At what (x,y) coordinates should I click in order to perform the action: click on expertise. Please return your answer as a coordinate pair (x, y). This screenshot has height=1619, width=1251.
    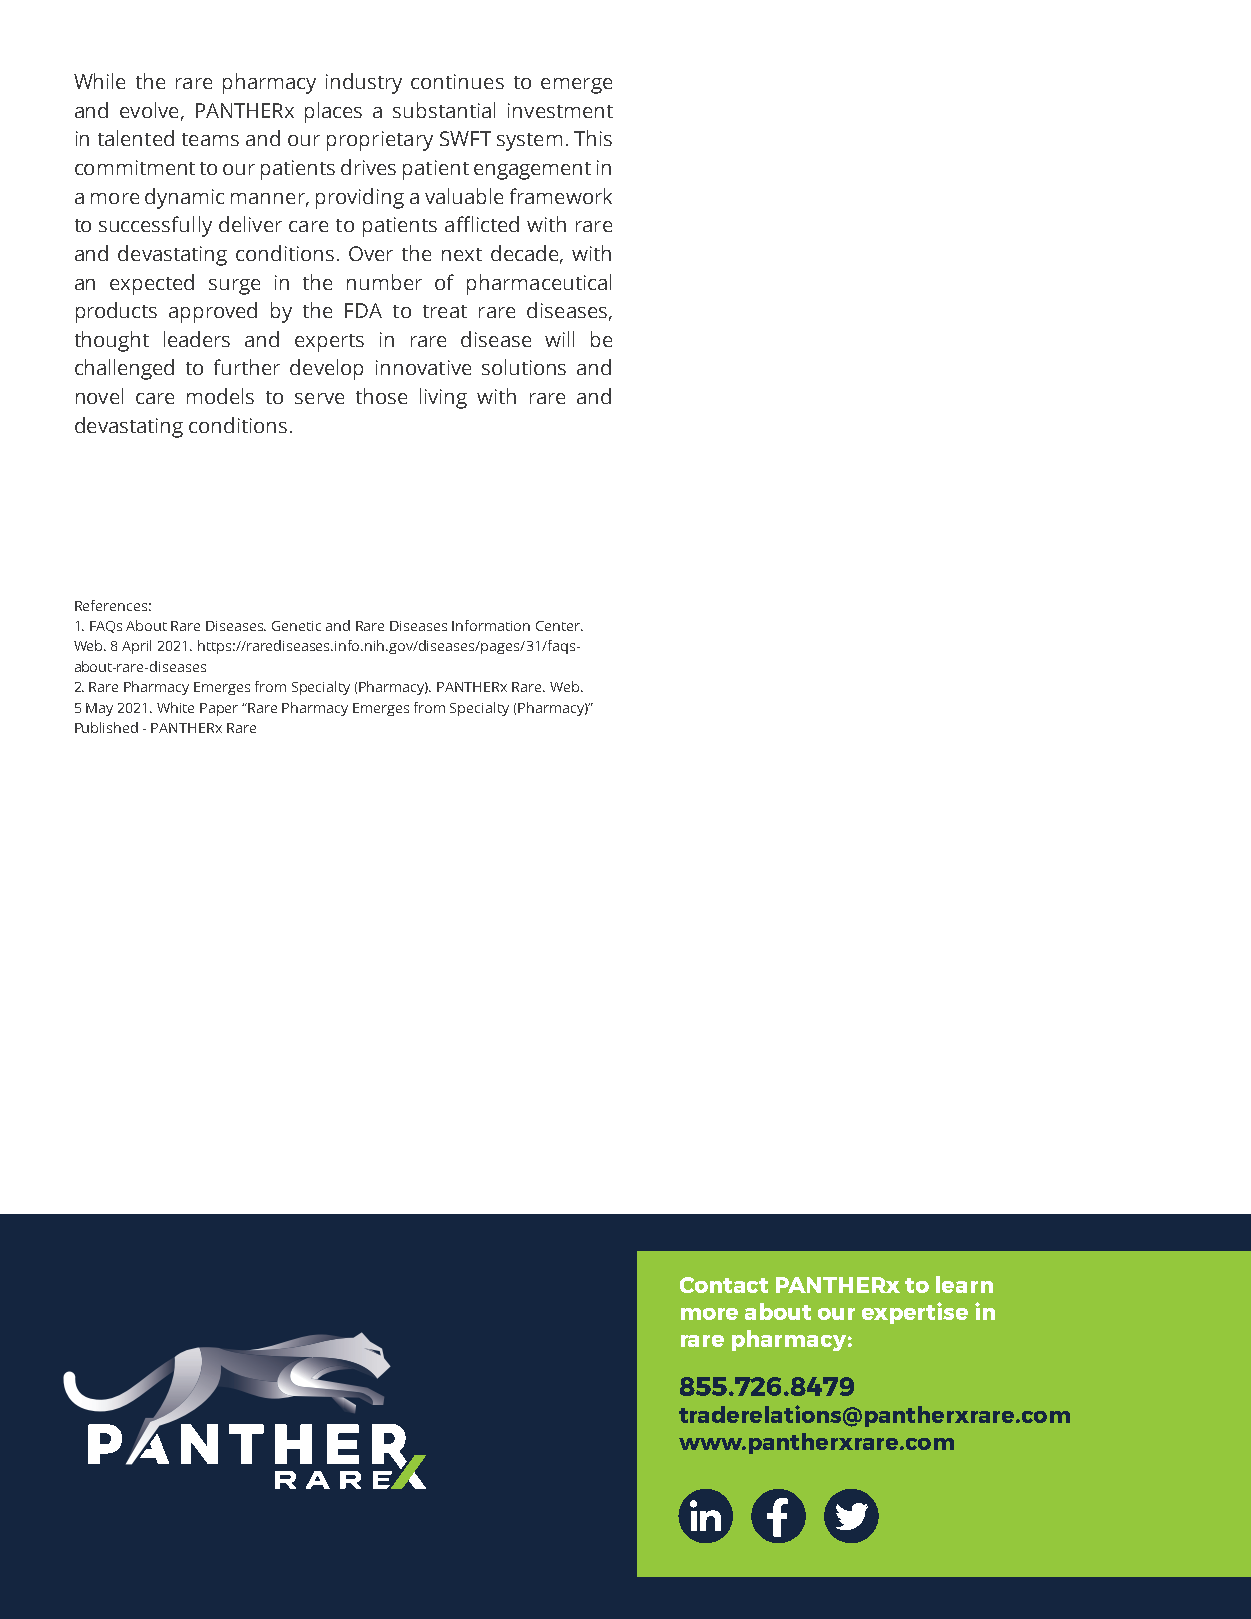
    Looking at the image, I should click on (915, 1313).
